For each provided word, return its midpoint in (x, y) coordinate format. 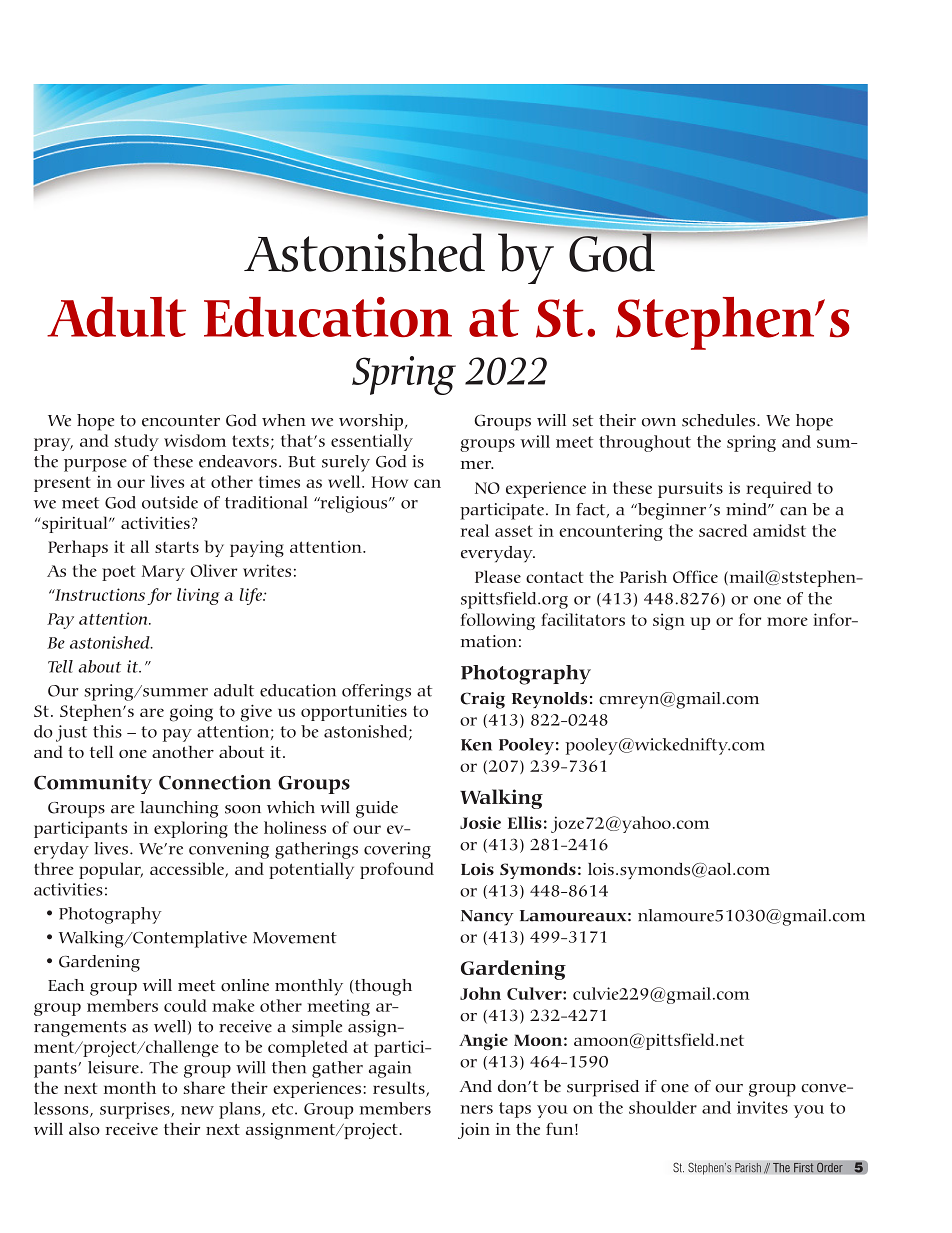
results (400, 1089)
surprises (136, 1110)
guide (377, 809)
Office (695, 576)
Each (66, 985)
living (198, 596)
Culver (535, 993)
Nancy (487, 918)
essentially (372, 442)
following (498, 621)
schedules (720, 420)
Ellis (525, 822)
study (136, 442)
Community (93, 784)
